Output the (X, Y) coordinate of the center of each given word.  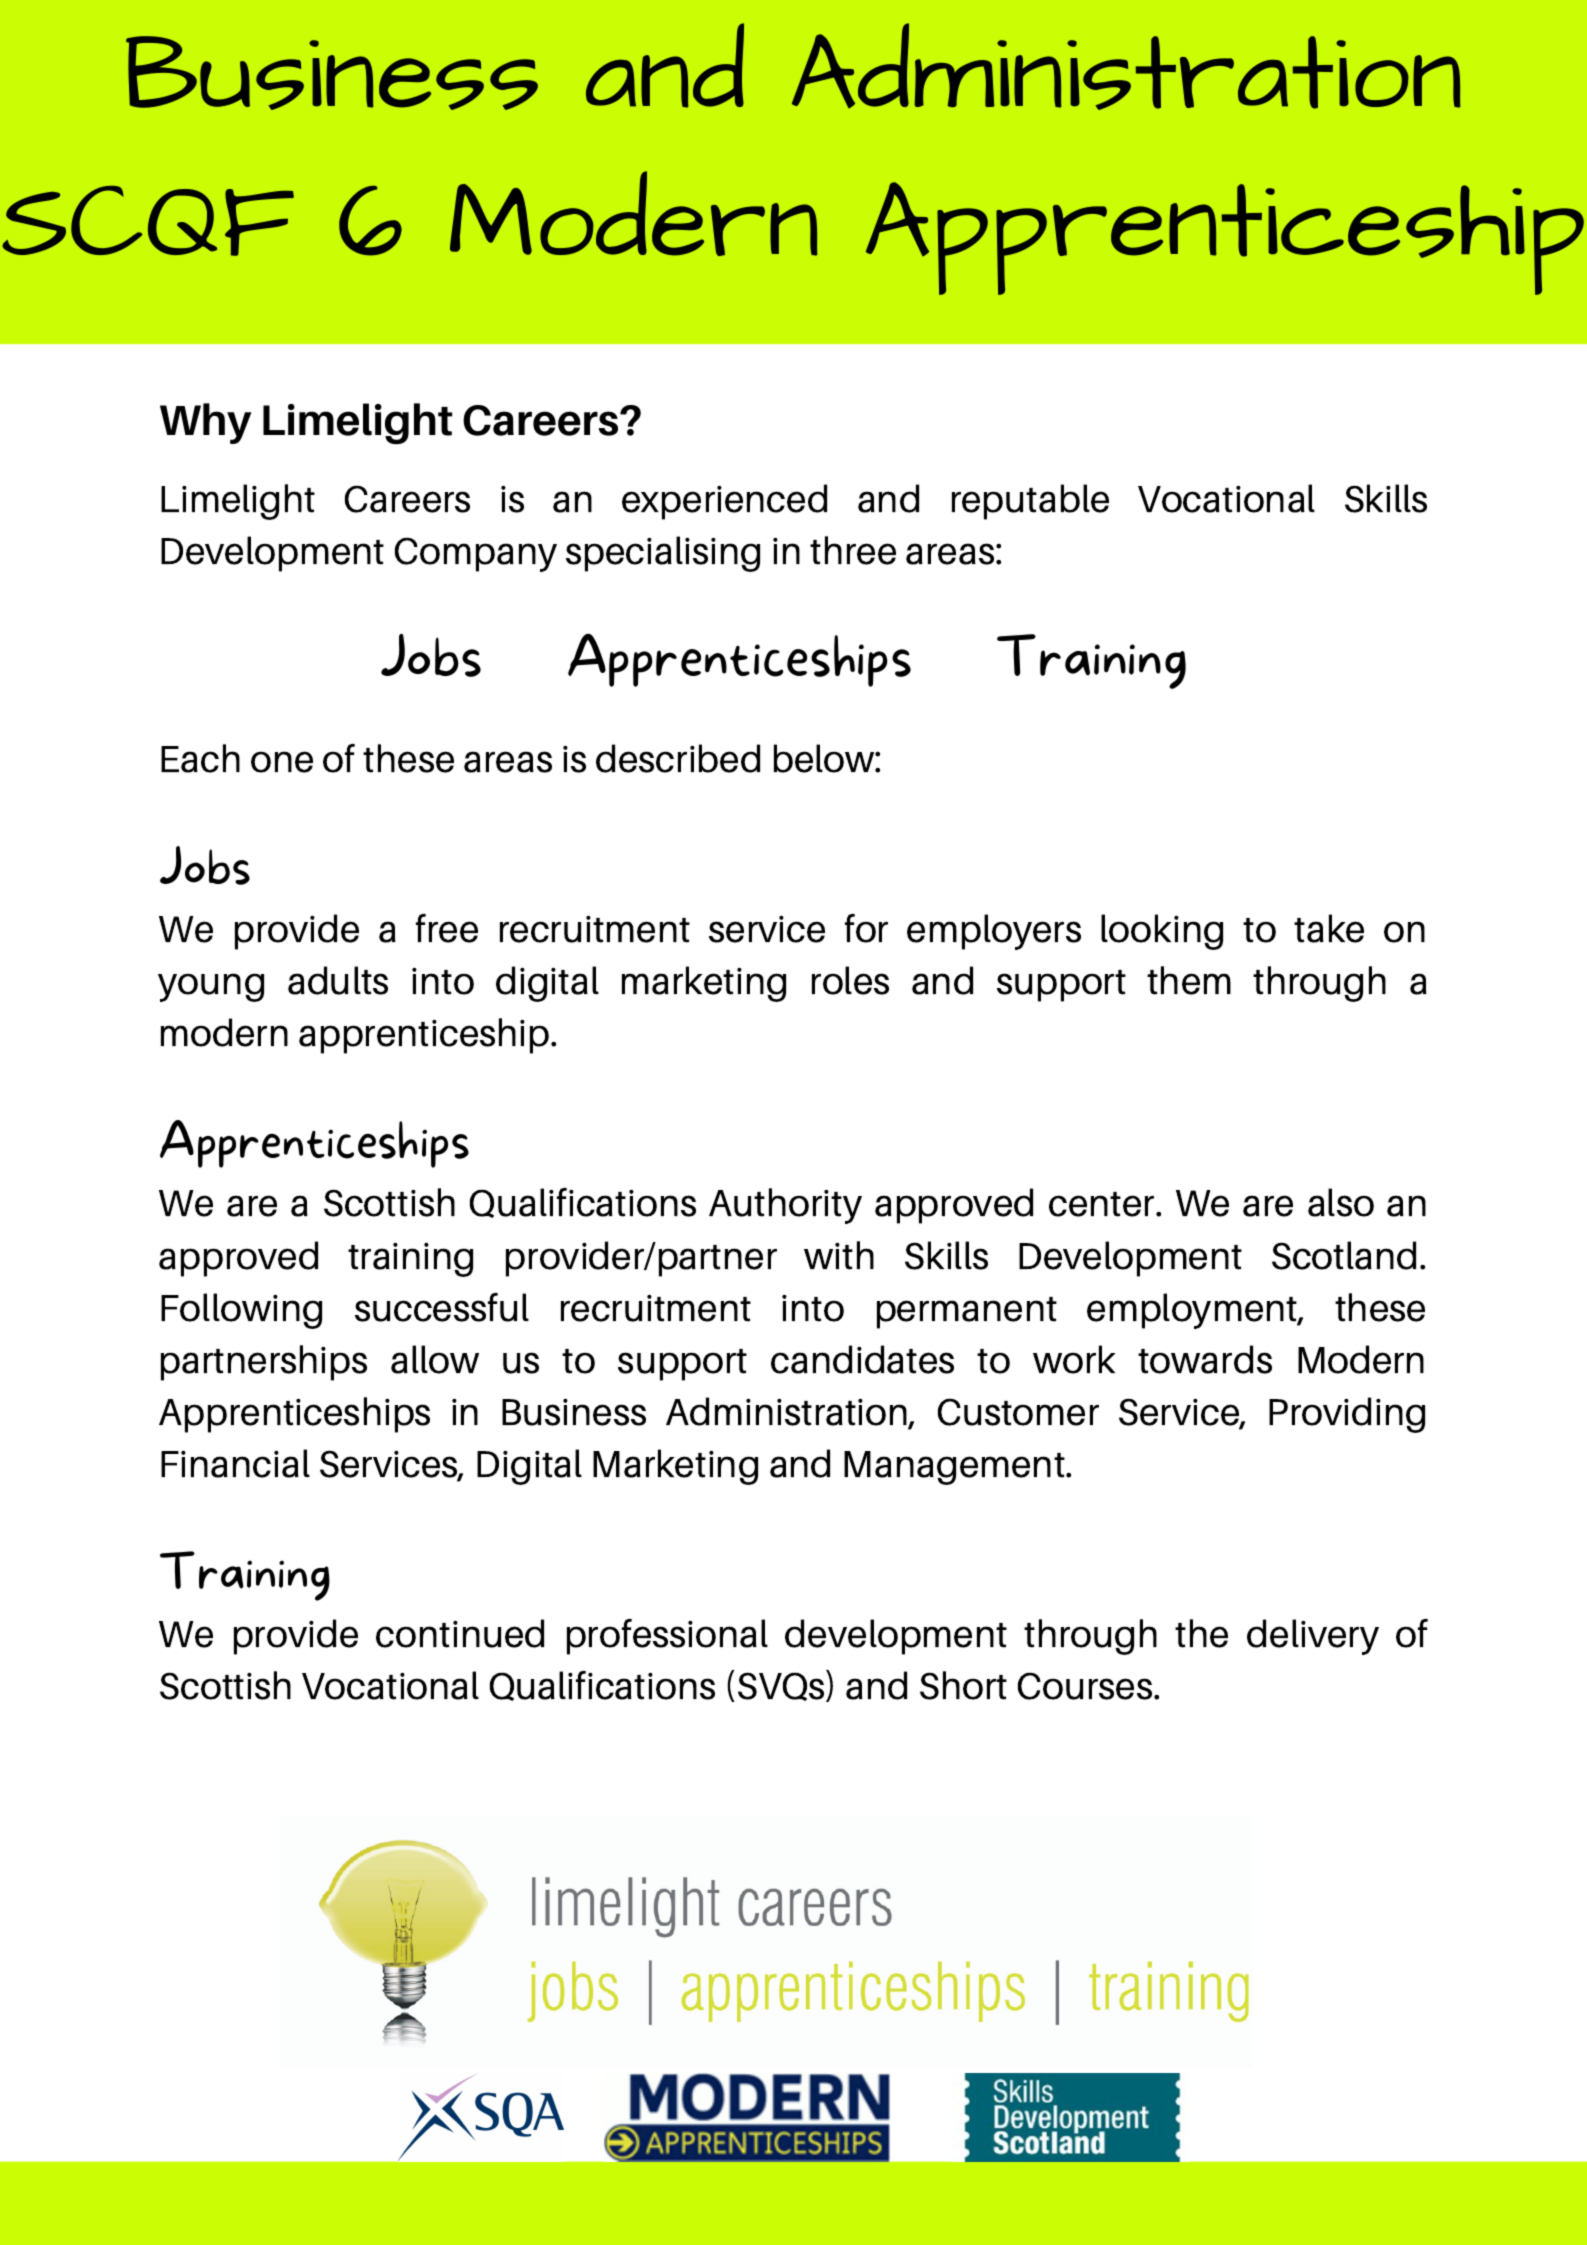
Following (241, 1311)
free (447, 928)
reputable (1030, 502)
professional (667, 1637)
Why (206, 423)
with (839, 1255)
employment (1193, 1311)
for (866, 928)
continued (460, 1633)
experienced (724, 502)
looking (1162, 932)
